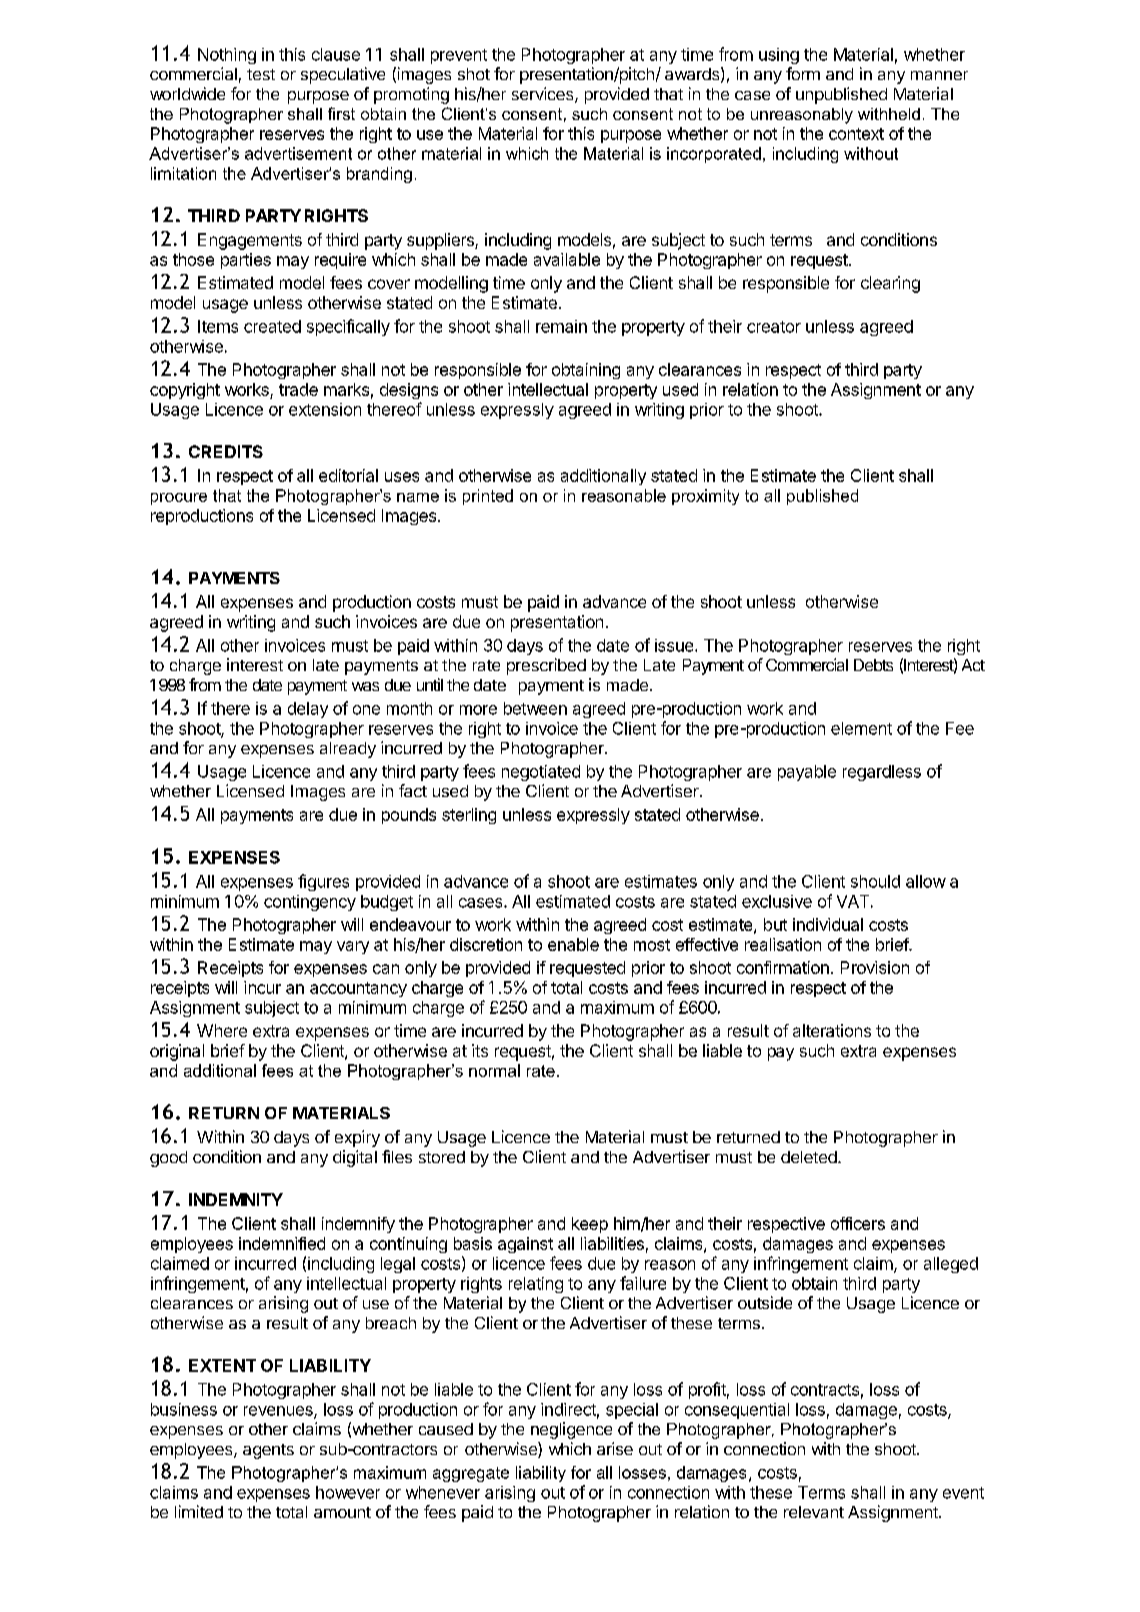  I want to click on creator, so click(774, 327).
